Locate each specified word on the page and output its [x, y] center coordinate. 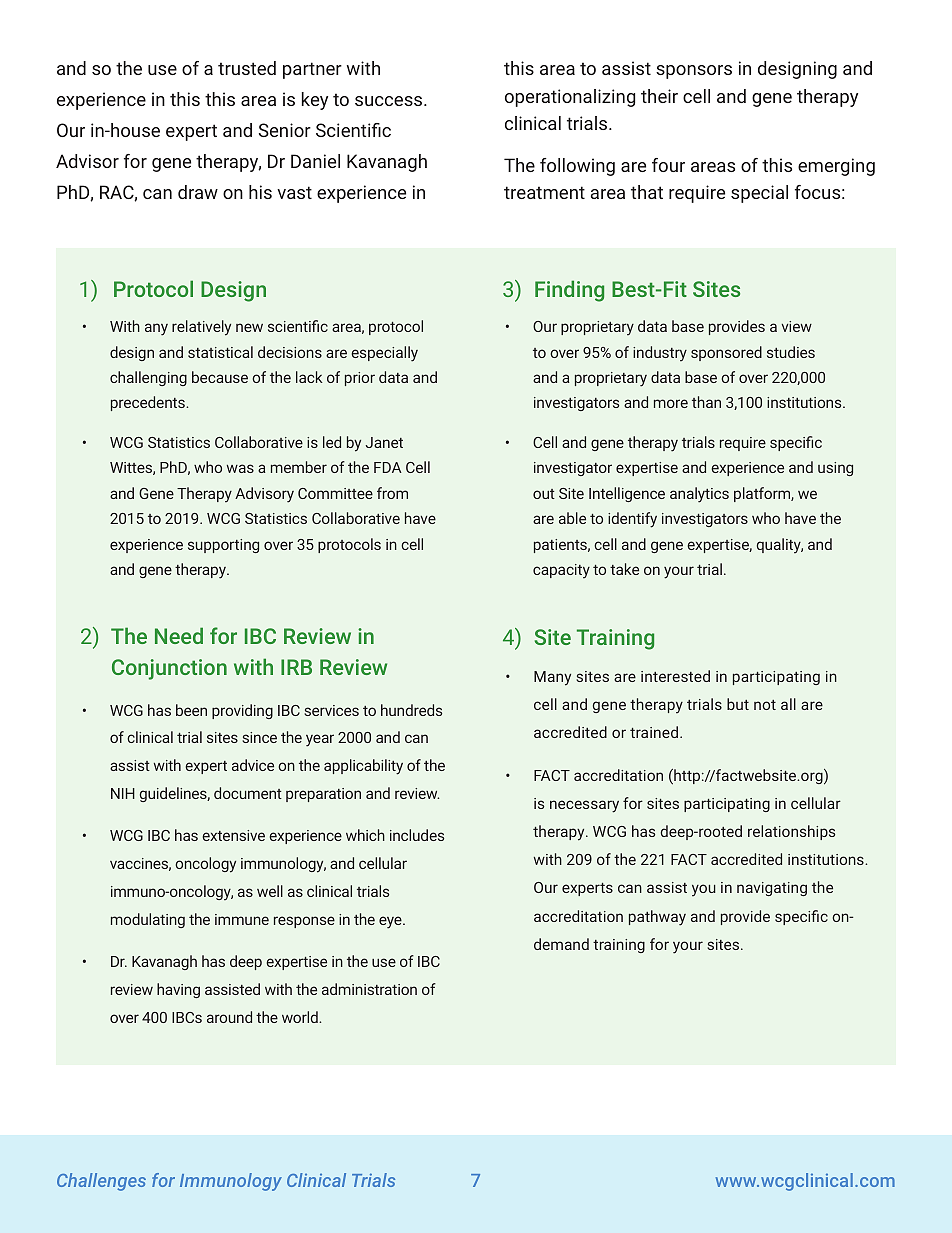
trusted [247, 68]
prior [360, 379]
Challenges [101, 1182]
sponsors [694, 72]
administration [369, 989]
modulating [148, 920]
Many [552, 678]
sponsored [726, 353]
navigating [772, 889]
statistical [220, 352]
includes [417, 835]
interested [675, 676]
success [390, 101]
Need [179, 635]
